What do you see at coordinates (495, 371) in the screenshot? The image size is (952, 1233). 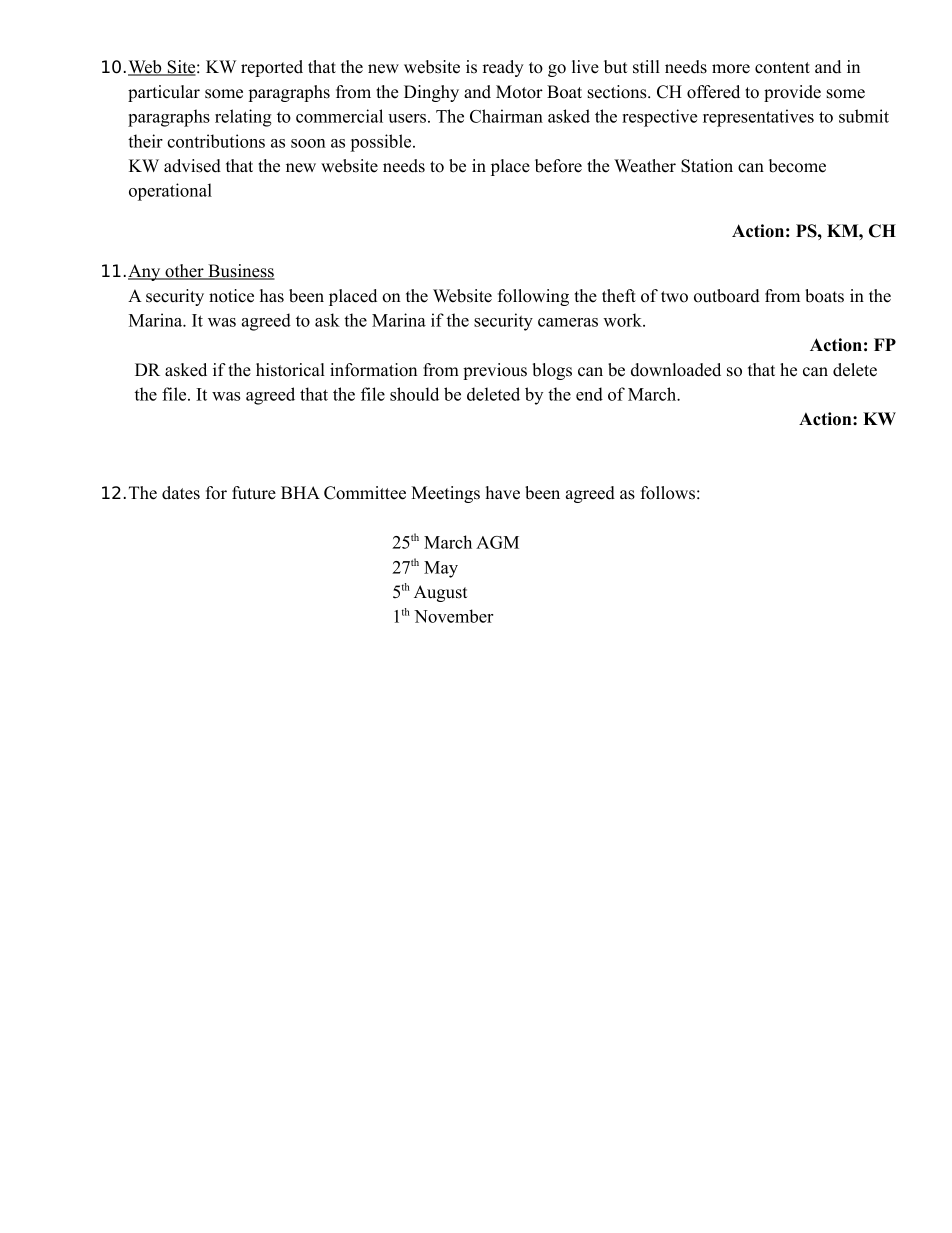 I see `previous` at bounding box center [495, 371].
